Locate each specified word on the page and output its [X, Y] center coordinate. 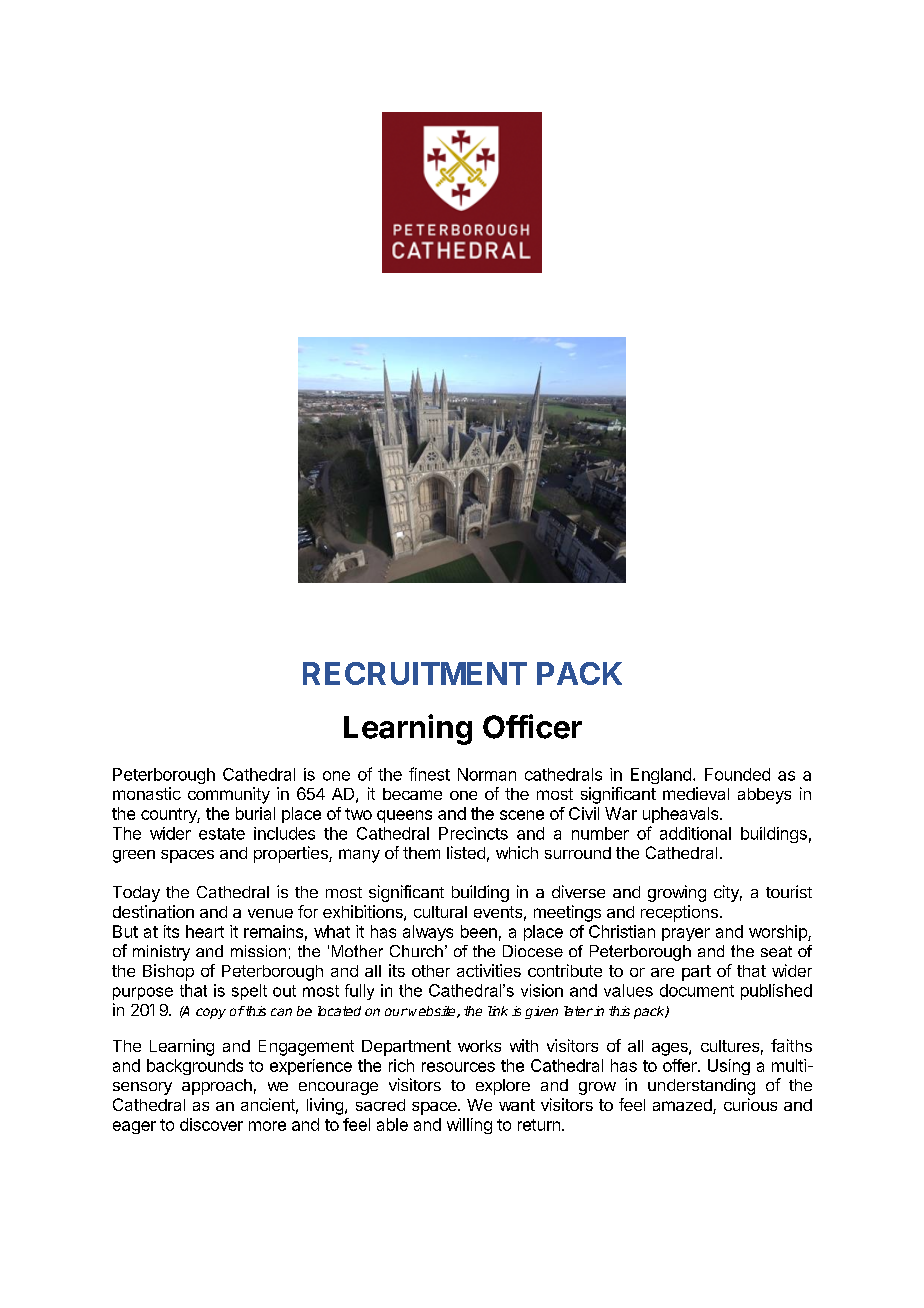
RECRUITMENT [415, 673]
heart [205, 931]
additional [695, 833]
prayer [686, 934]
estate [222, 834]
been [479, 931]
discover [211, 1124]
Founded [737, 774]
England [661, 776]
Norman [487, 774]
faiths [791, 1045]
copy [211, 1013]
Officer [532, 726]
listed [466, 852]
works [479, 1046]
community [229, 795]
